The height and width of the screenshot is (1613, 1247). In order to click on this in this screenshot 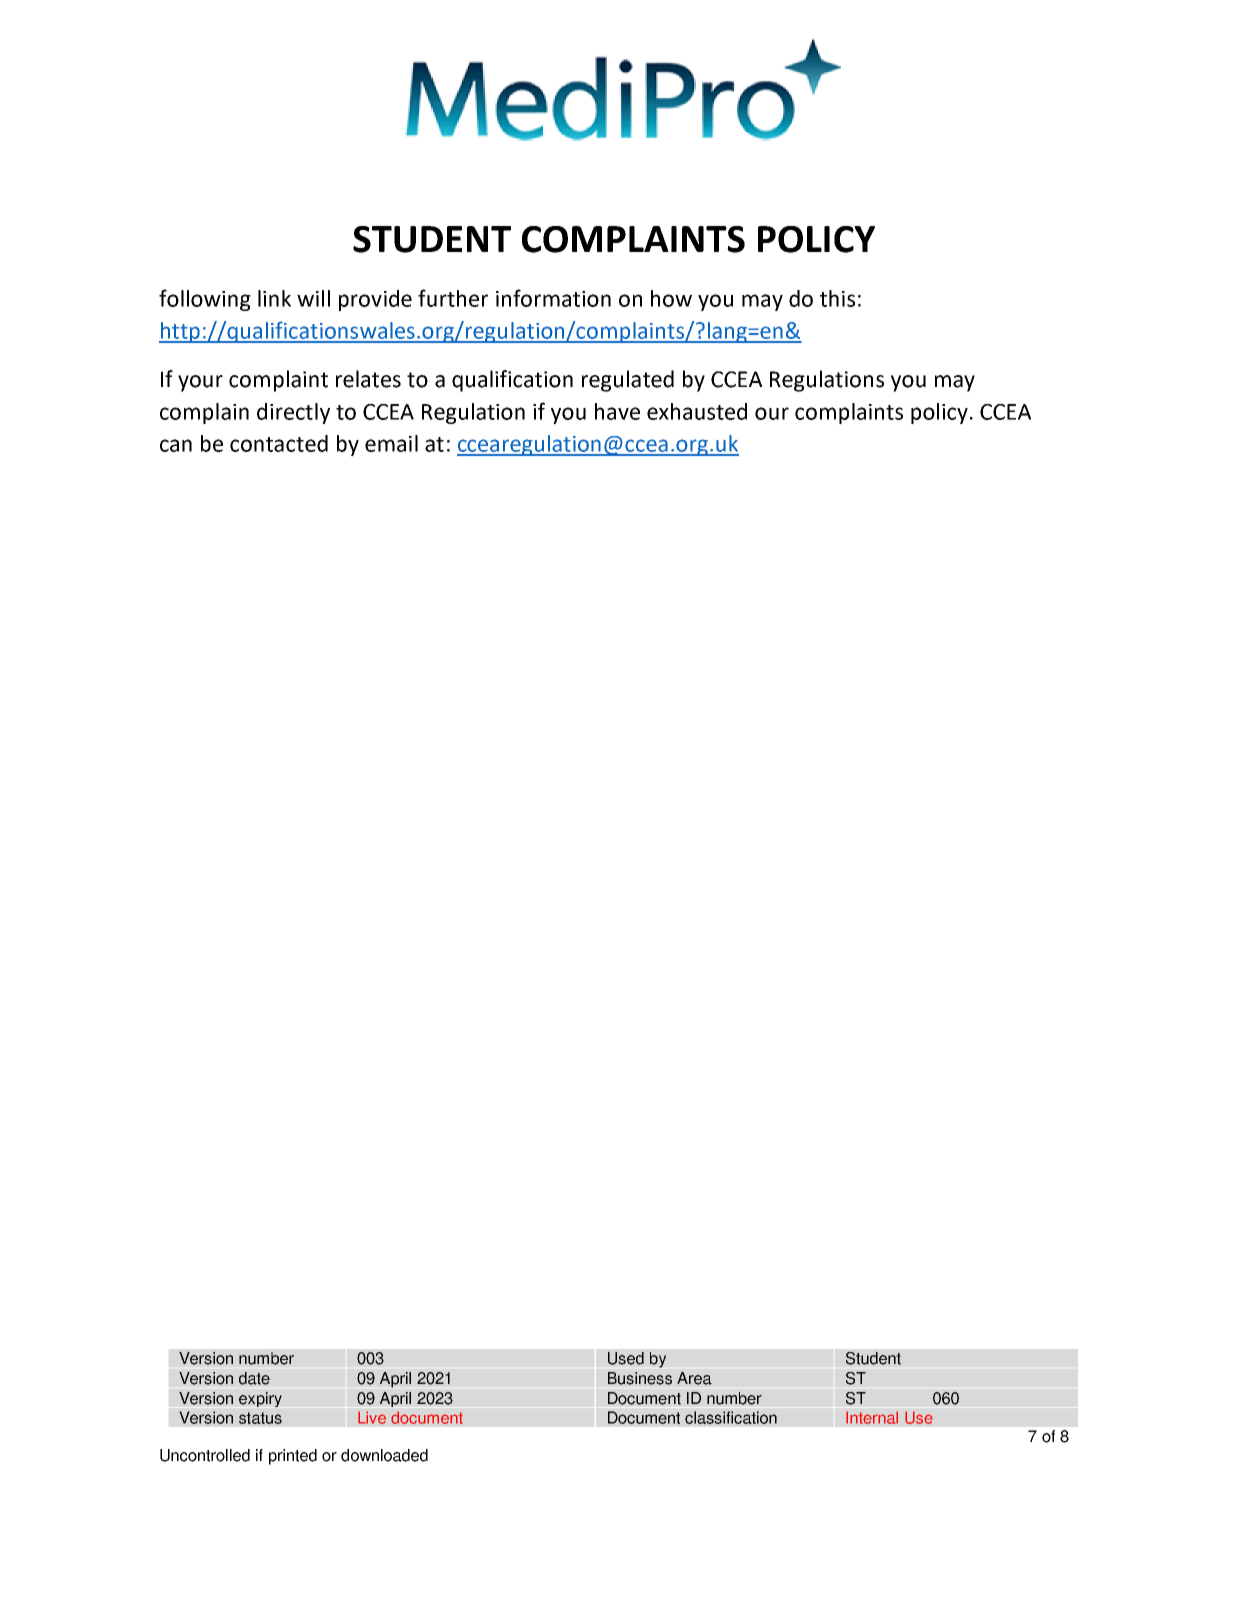, I will do `click(837, 298)`.
